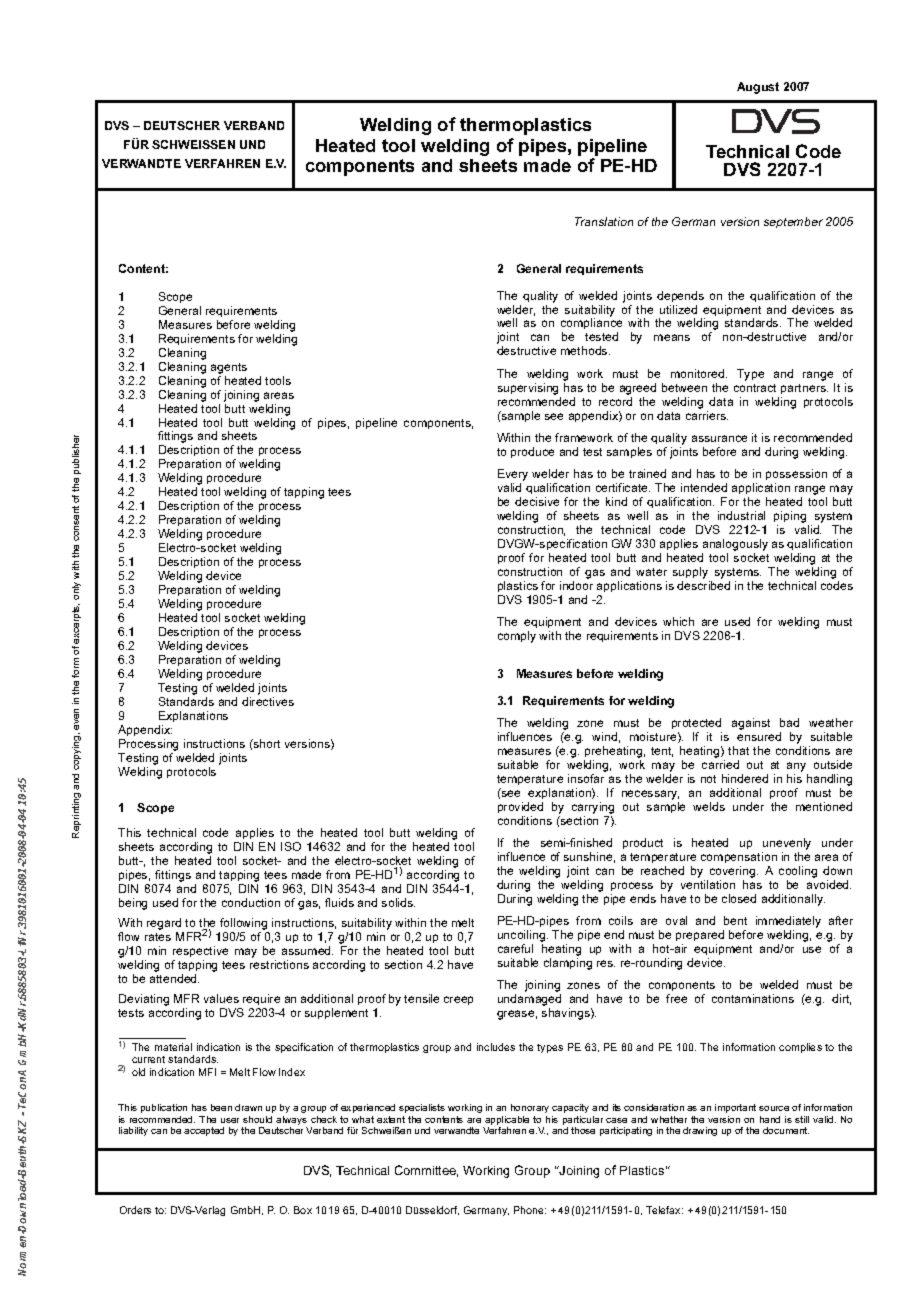 The image size is (924, 1308). I want to click on comply, so click(517, 637).
